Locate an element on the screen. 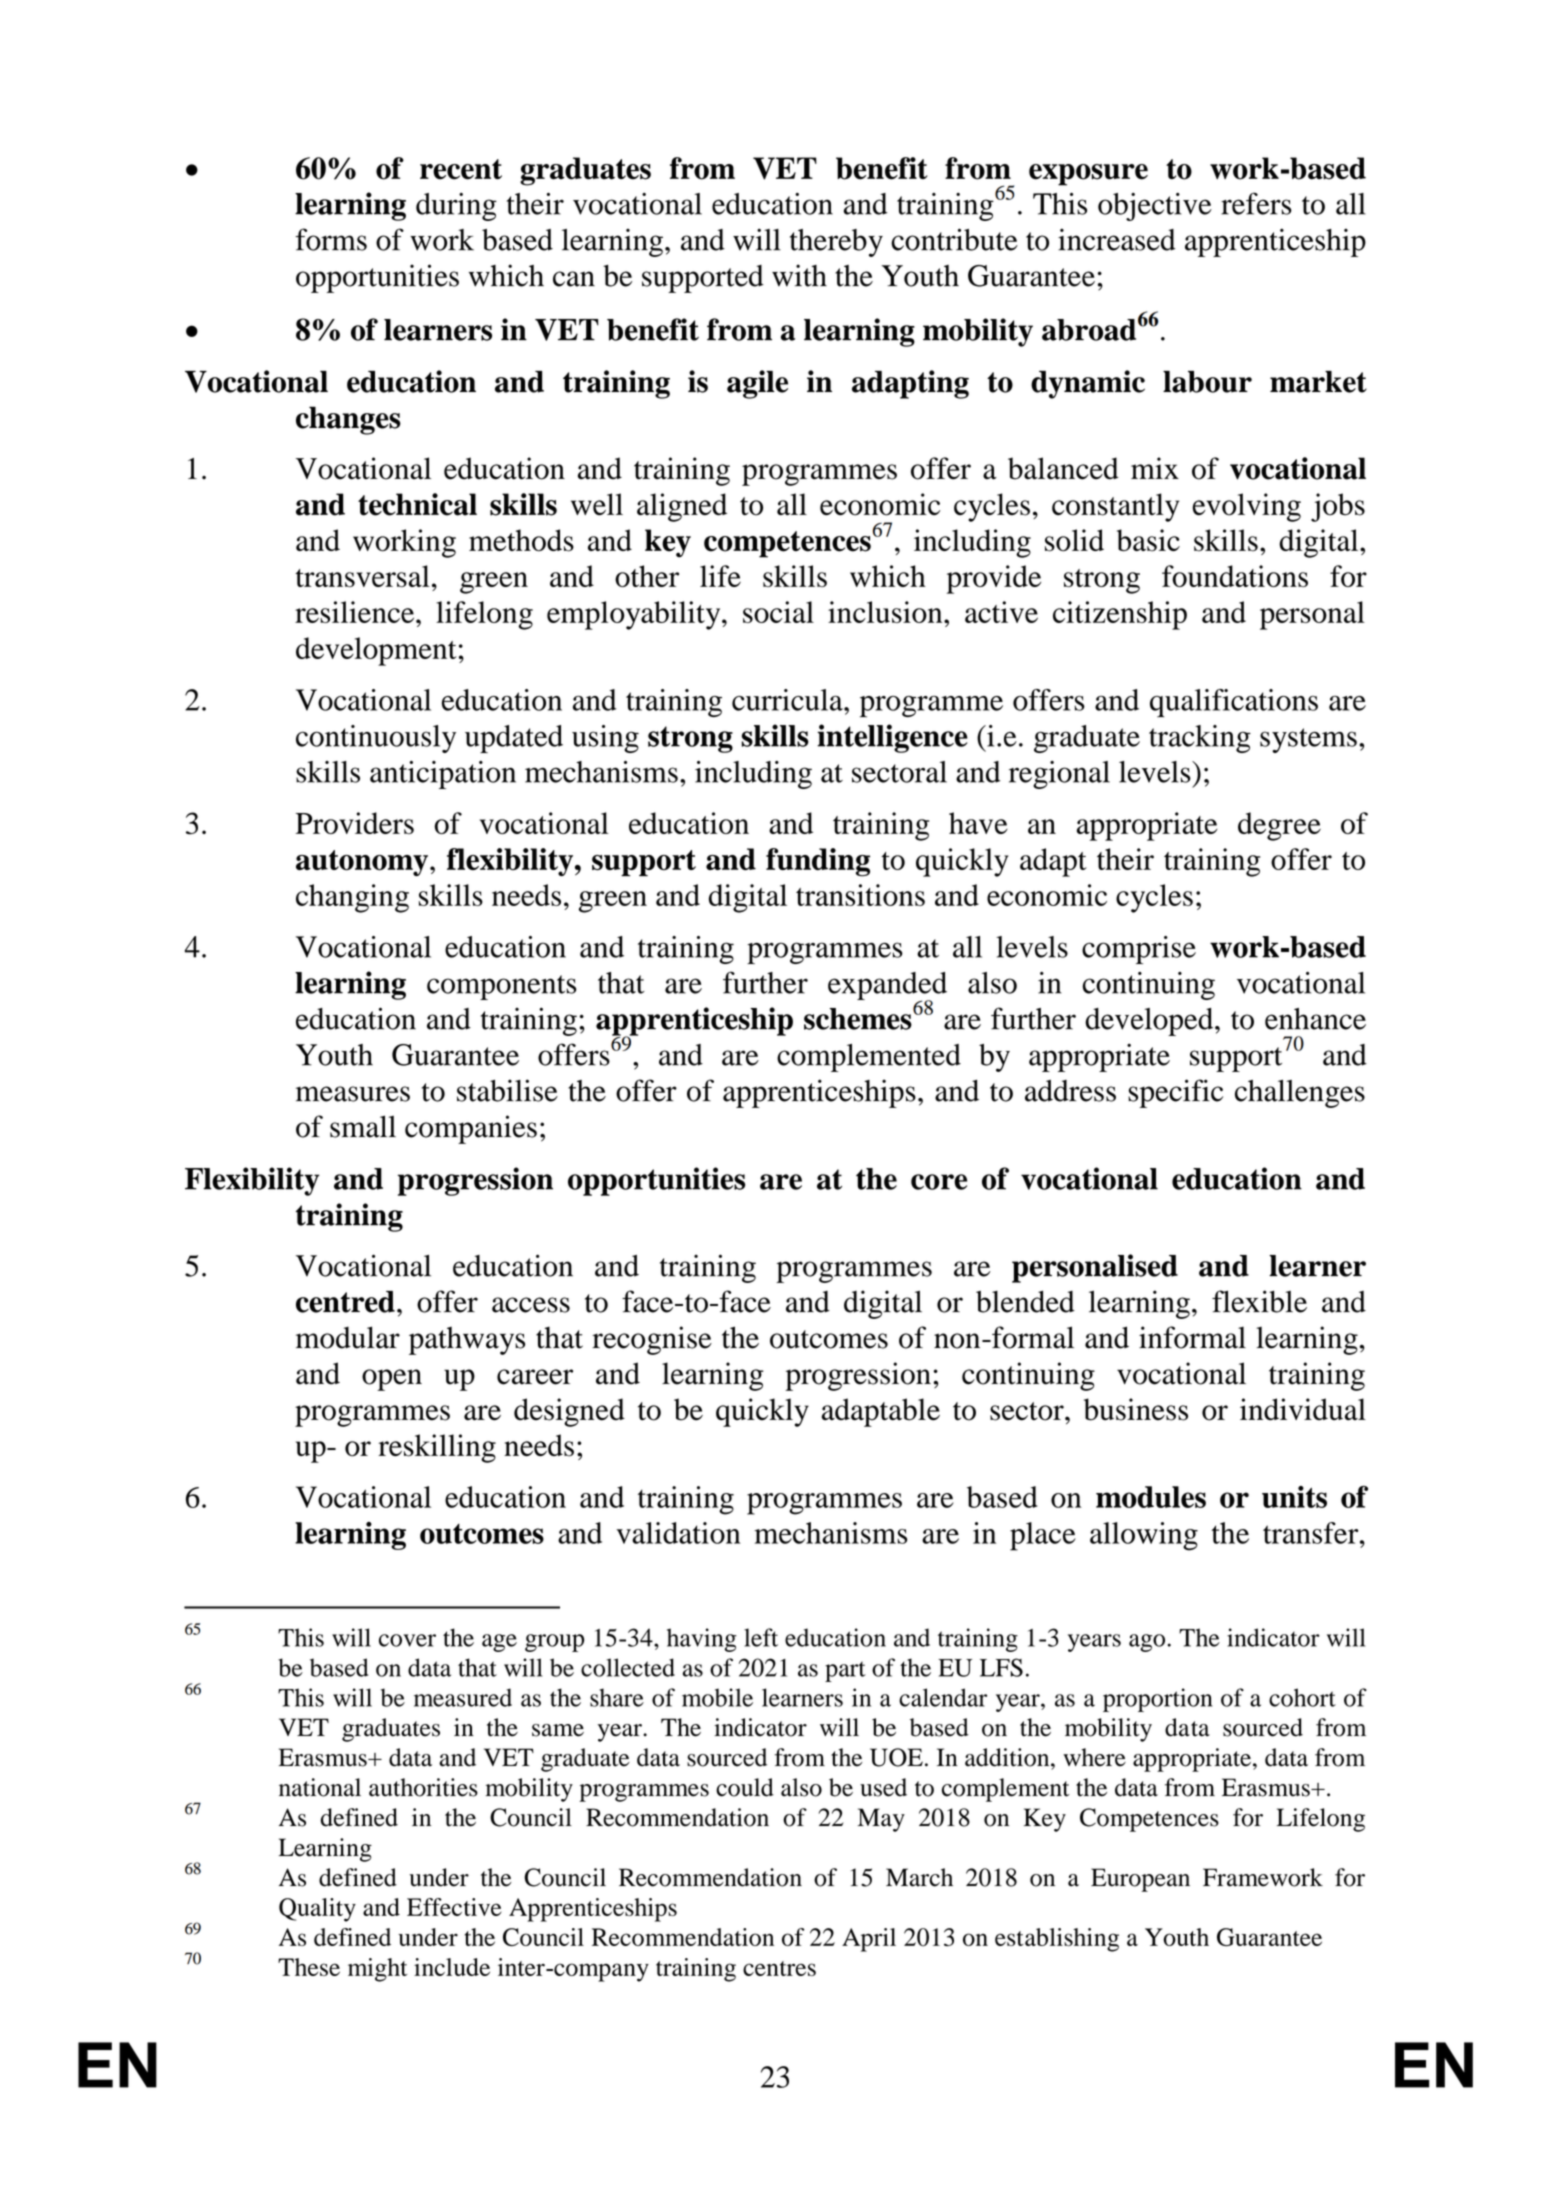 The image size is (1551, 2193). qualifications is located at coordinates (1234, 703).
